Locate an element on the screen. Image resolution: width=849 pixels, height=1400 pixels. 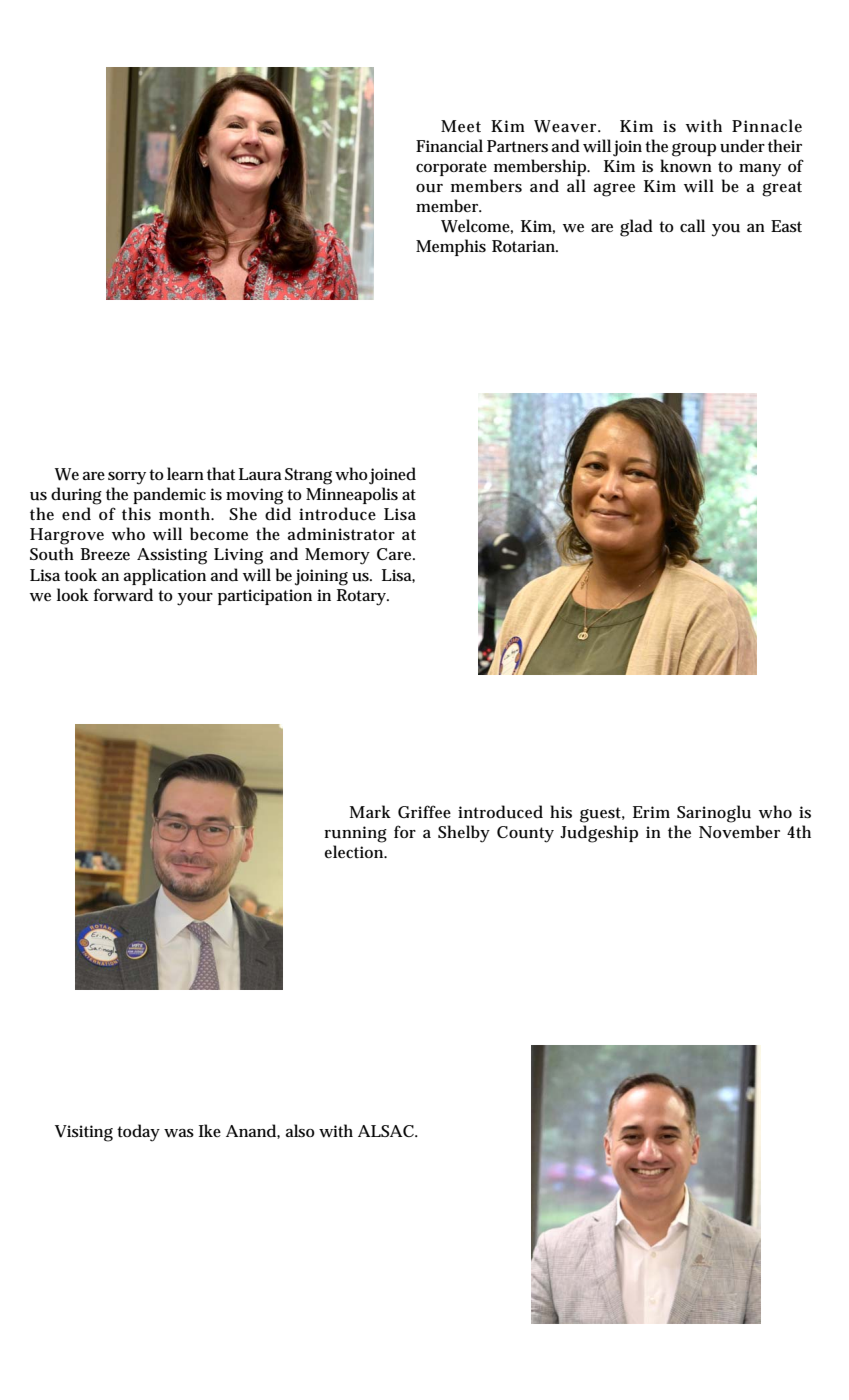
Financial is located at coordinates (449, 145).
